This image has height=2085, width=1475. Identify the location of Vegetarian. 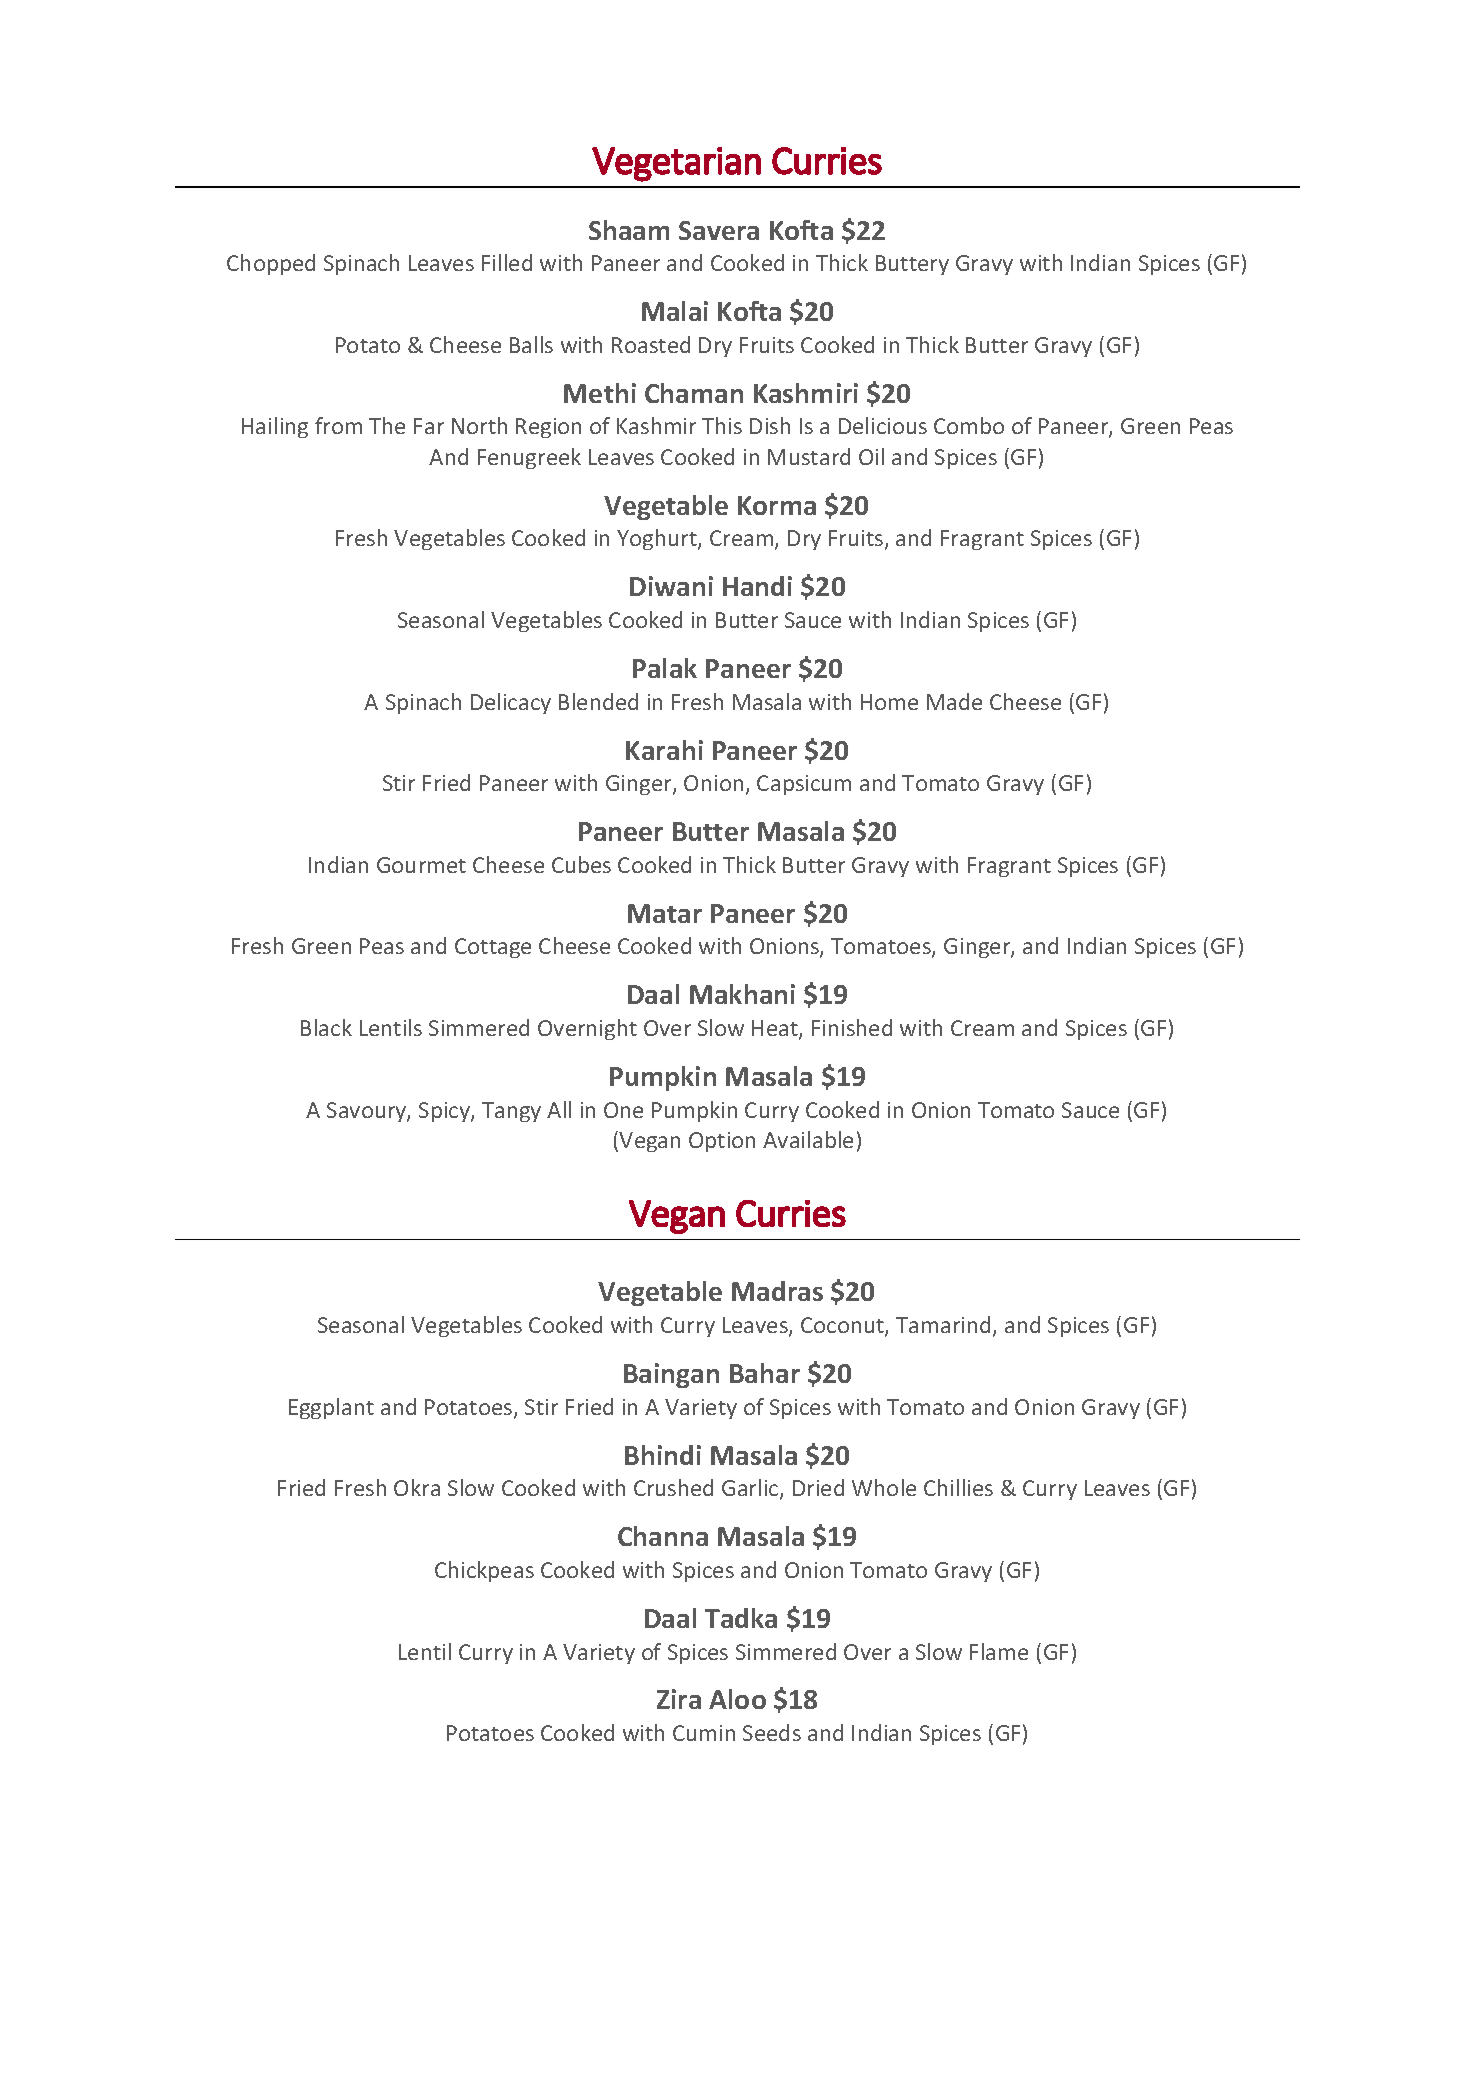
(676, 164).
